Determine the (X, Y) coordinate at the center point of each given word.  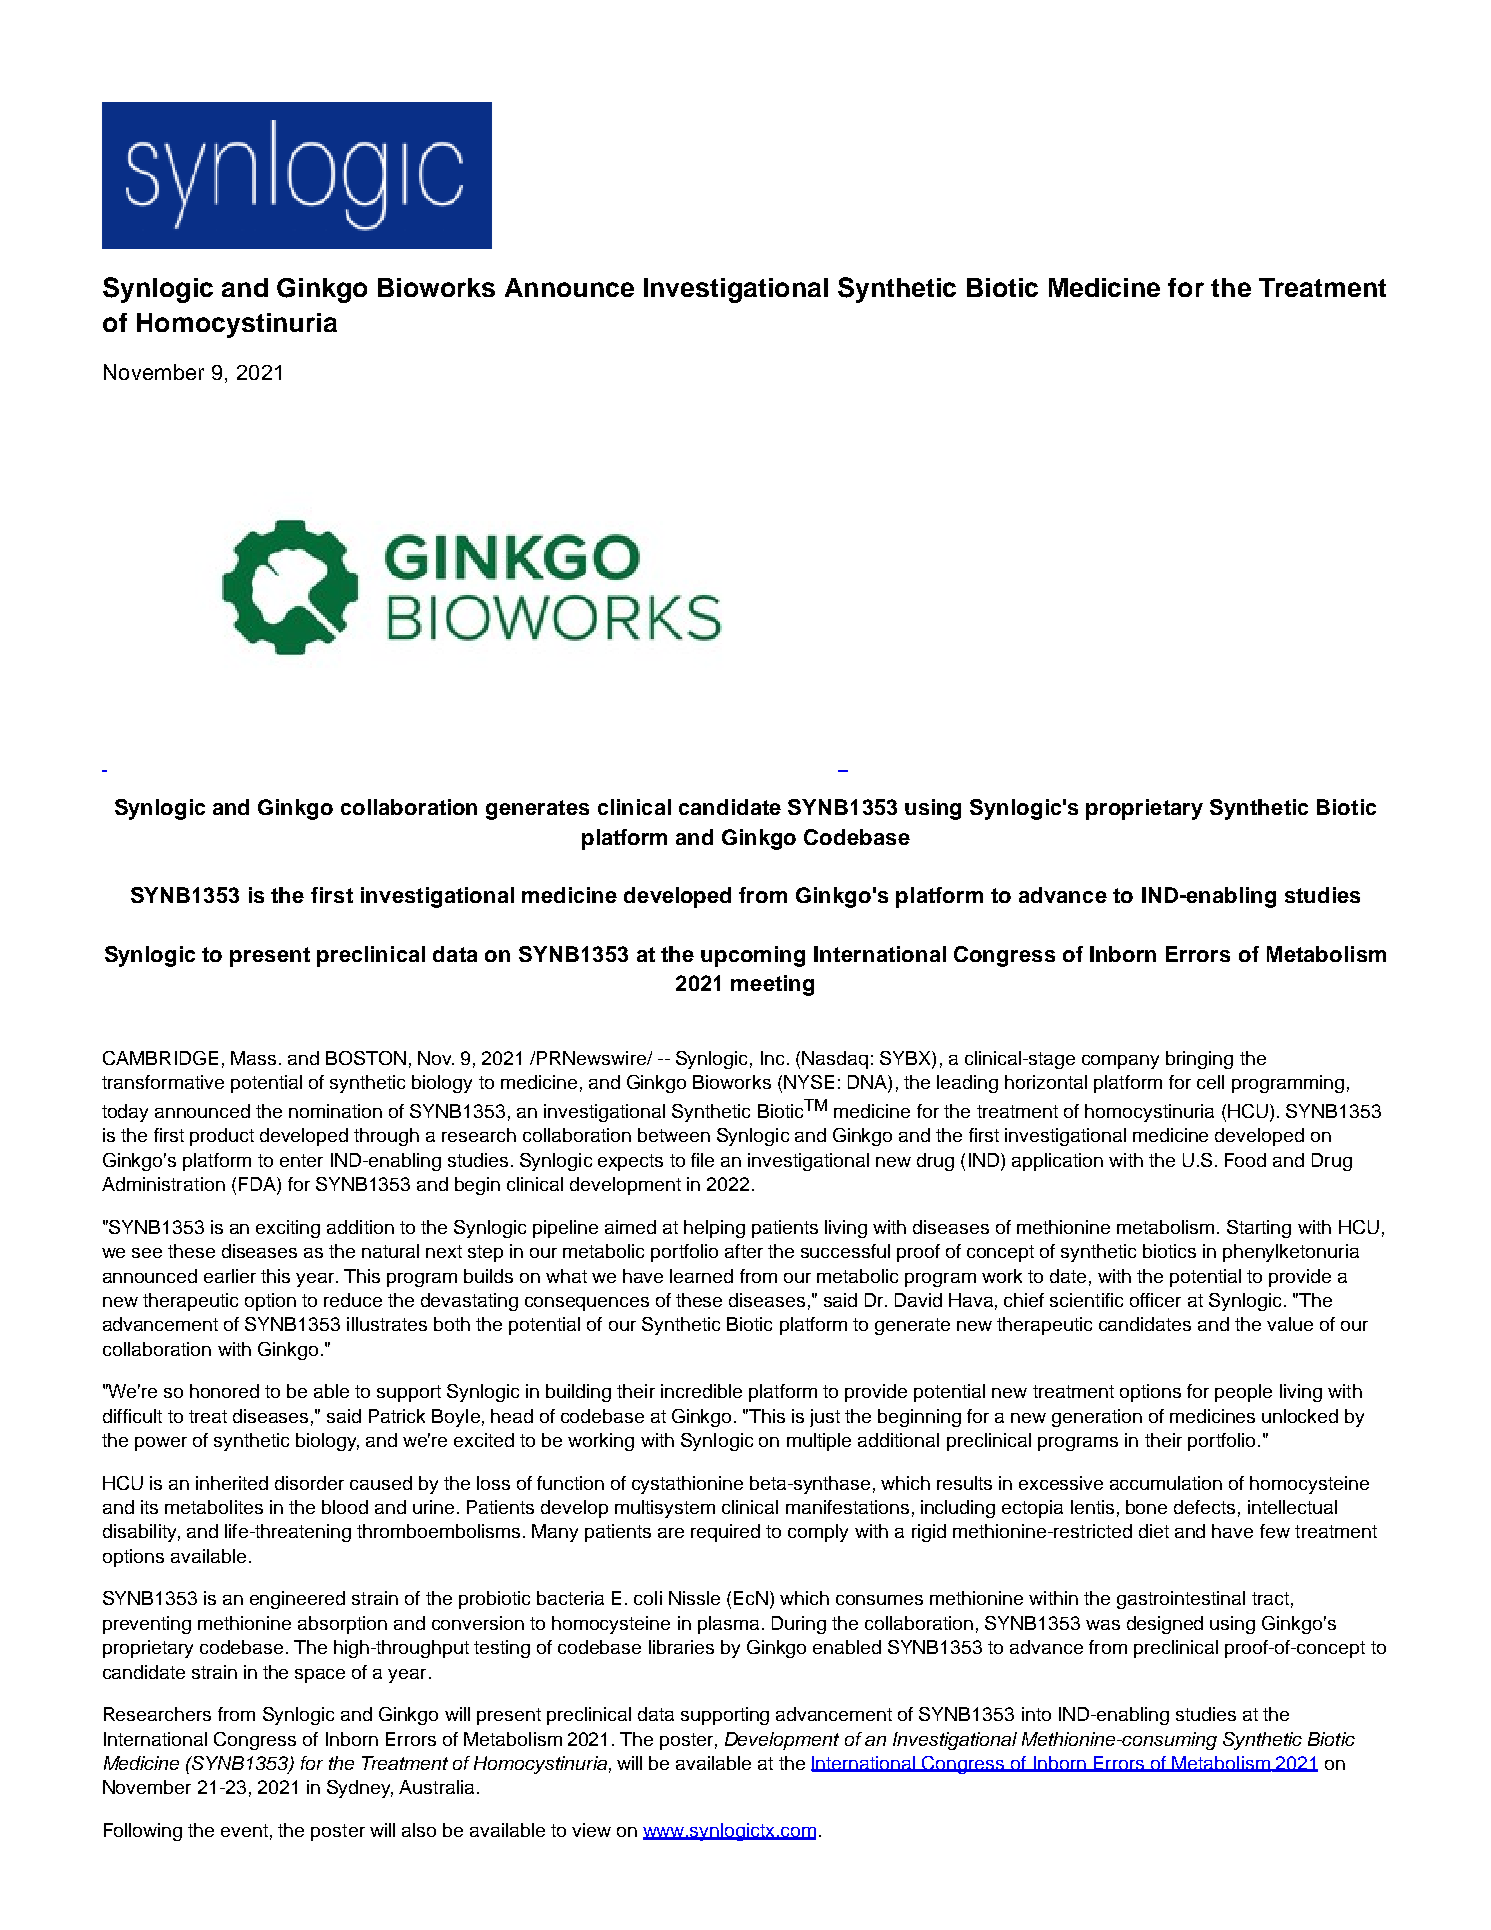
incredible (701, 1391)
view (591, 1830)
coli (648, 1598)
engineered (297, 1600)
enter (301, 1160)
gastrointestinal (1181, 1600)
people (1243, 1393)
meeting (772, 985)
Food (1245, 1160)
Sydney (360, 1789)
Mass (253, 1058)
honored (224, 1391)
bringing (1199, 1060)
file (702, 1160)
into (1036, 1714)
